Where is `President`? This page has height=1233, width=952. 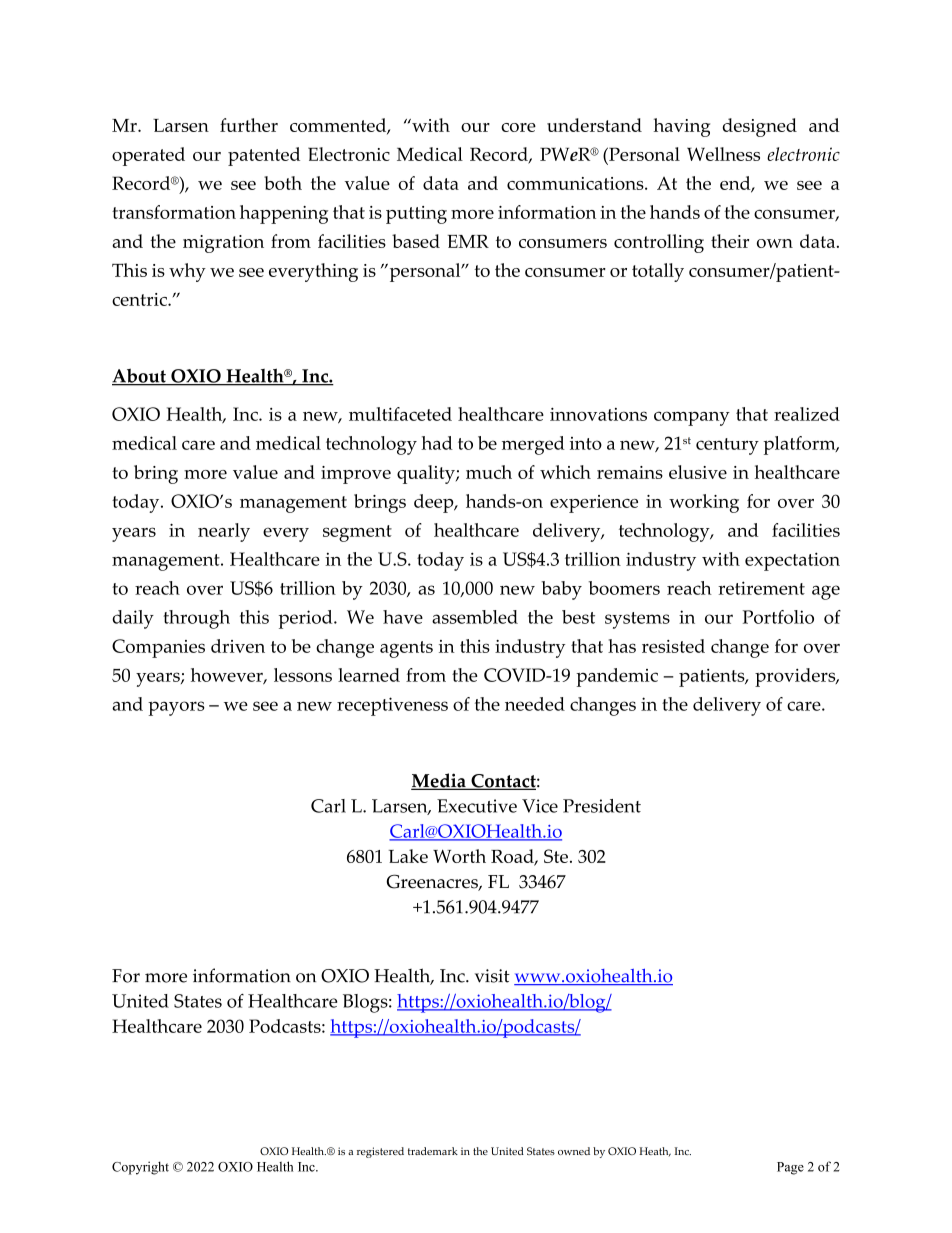
President is located at coordinates (602, 806).
